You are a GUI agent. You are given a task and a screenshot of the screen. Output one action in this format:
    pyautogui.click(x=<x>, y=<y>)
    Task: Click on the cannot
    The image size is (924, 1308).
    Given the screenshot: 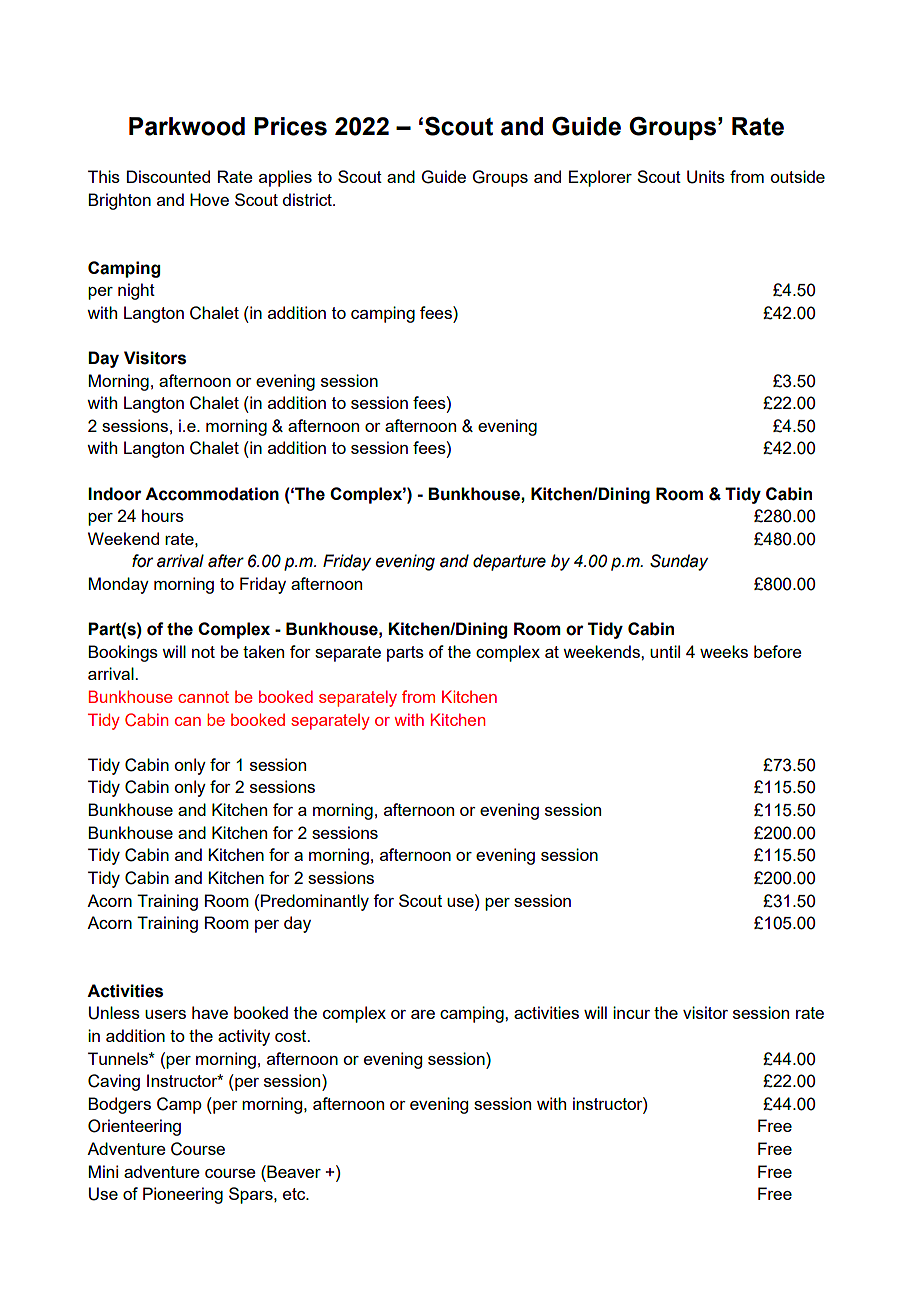 What is the action you would take?
    pyautogui.click(x=203, y=697)
